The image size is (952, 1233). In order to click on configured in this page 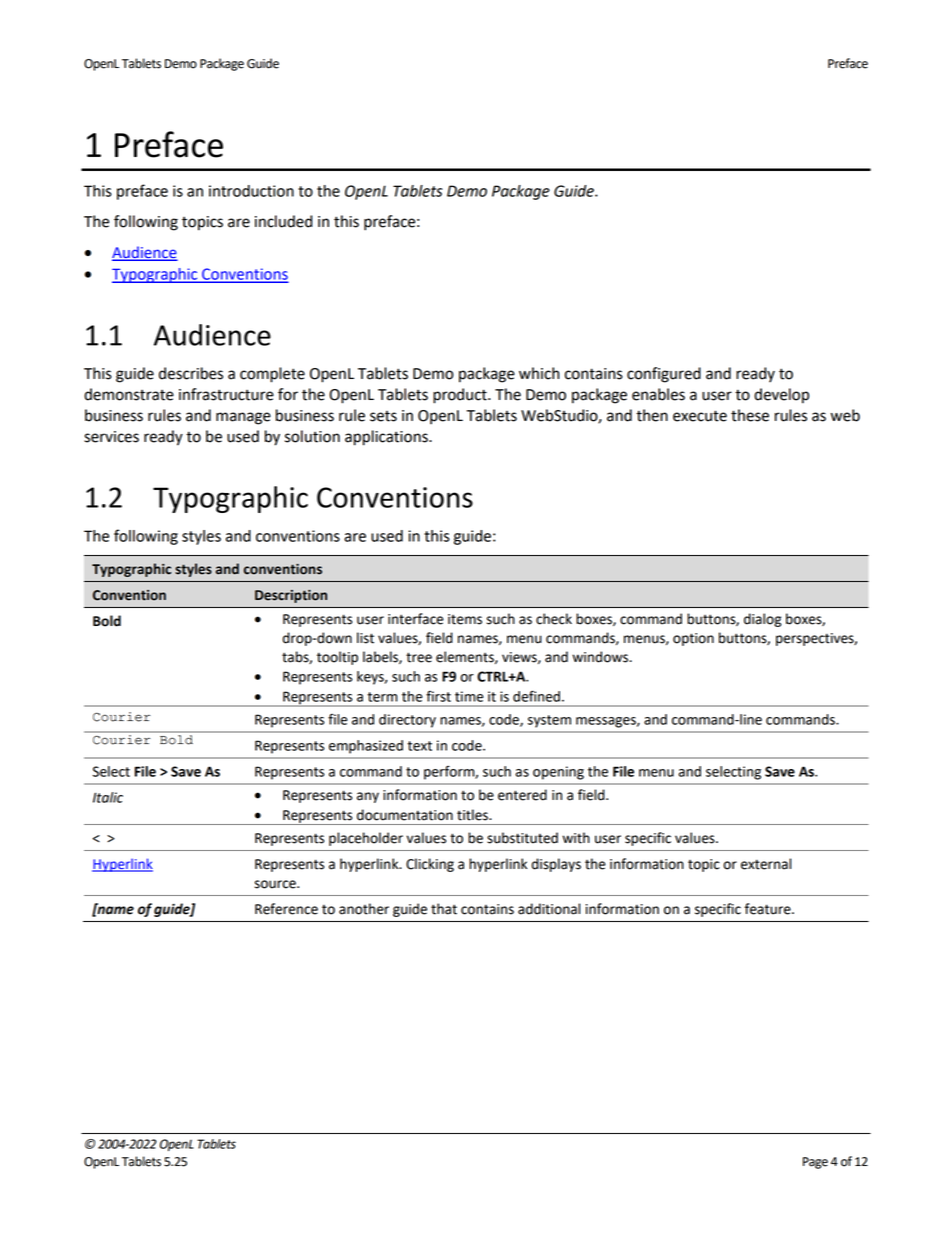, I will do `click(664, 375)`.
